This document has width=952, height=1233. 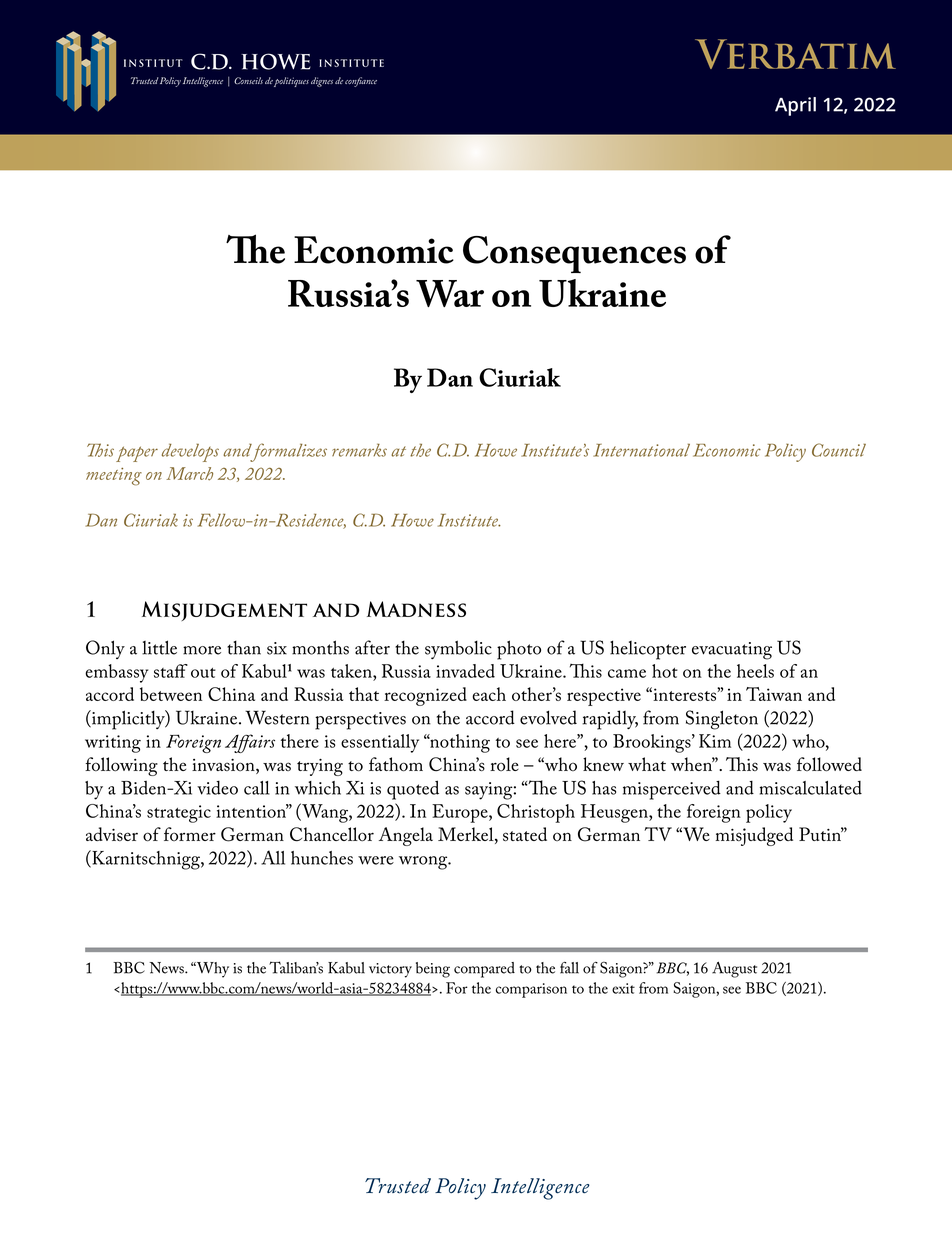 I want to click on War, so click(x=450, y=293).
